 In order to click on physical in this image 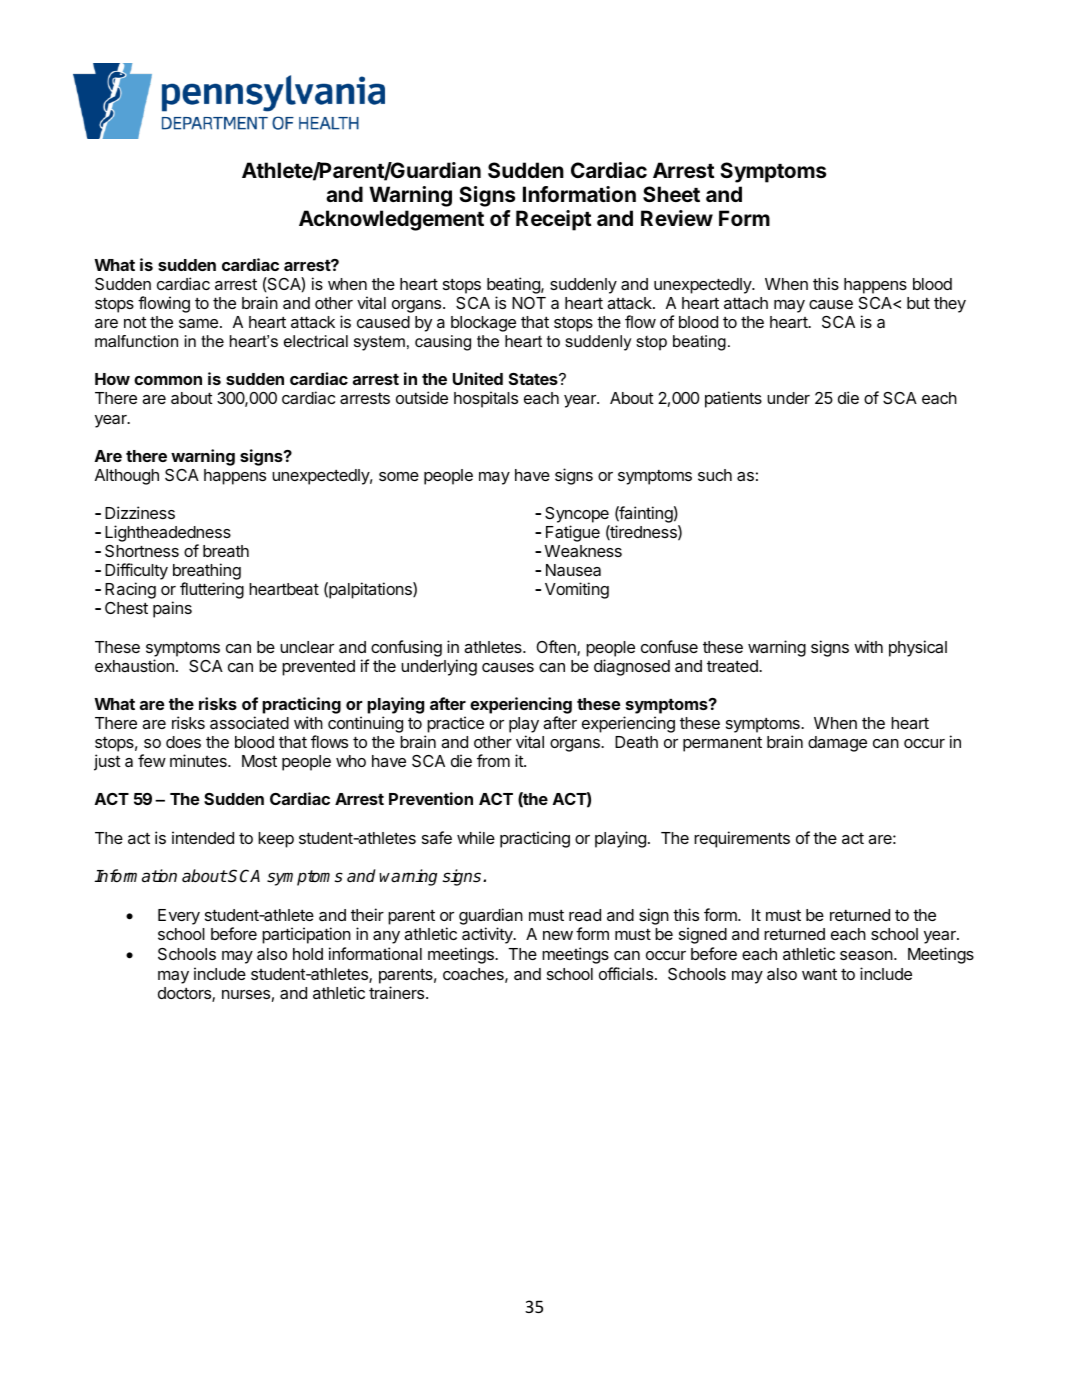, I will do `click(918, 648)`.
